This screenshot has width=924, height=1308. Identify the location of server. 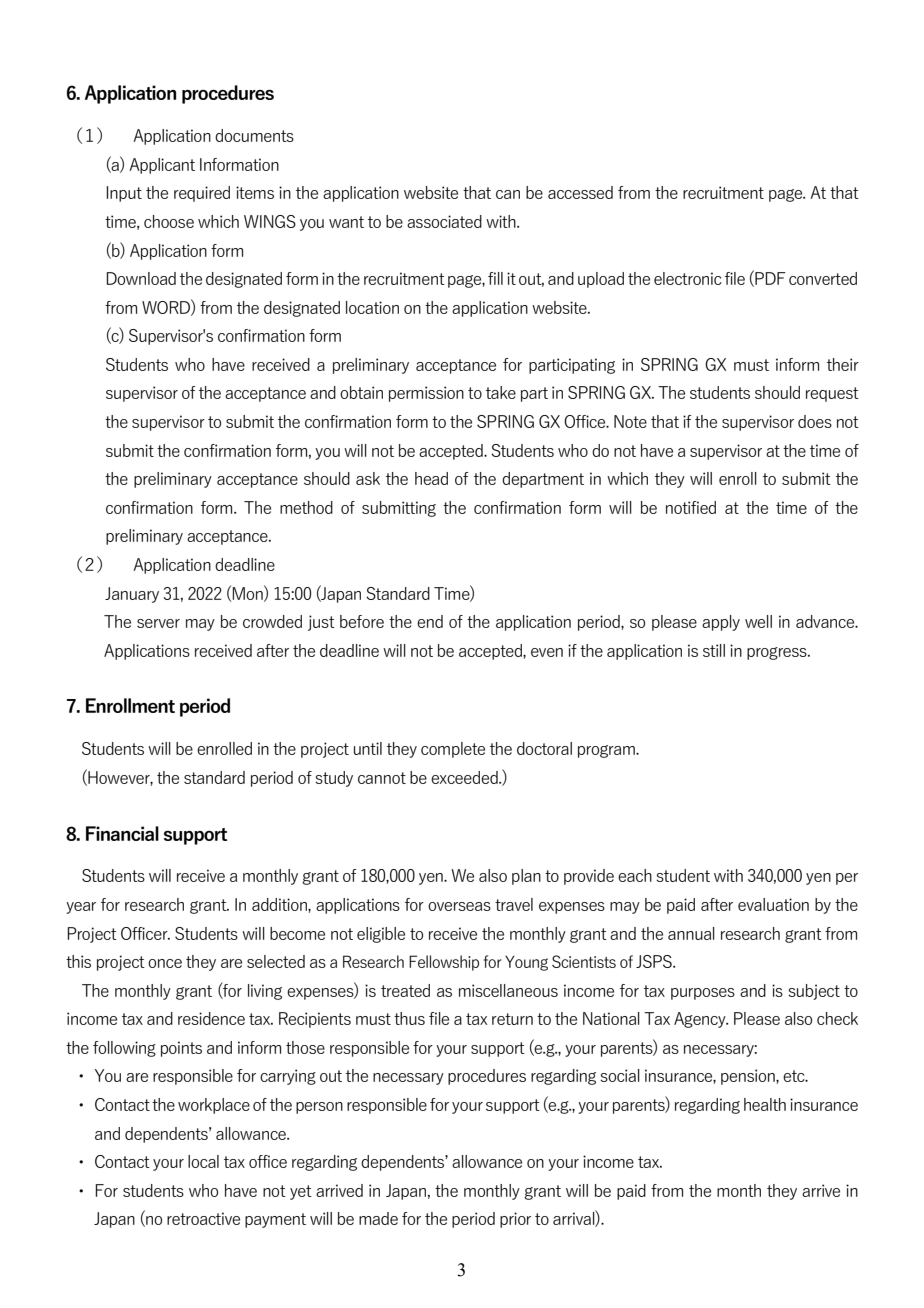
(158, 623).
